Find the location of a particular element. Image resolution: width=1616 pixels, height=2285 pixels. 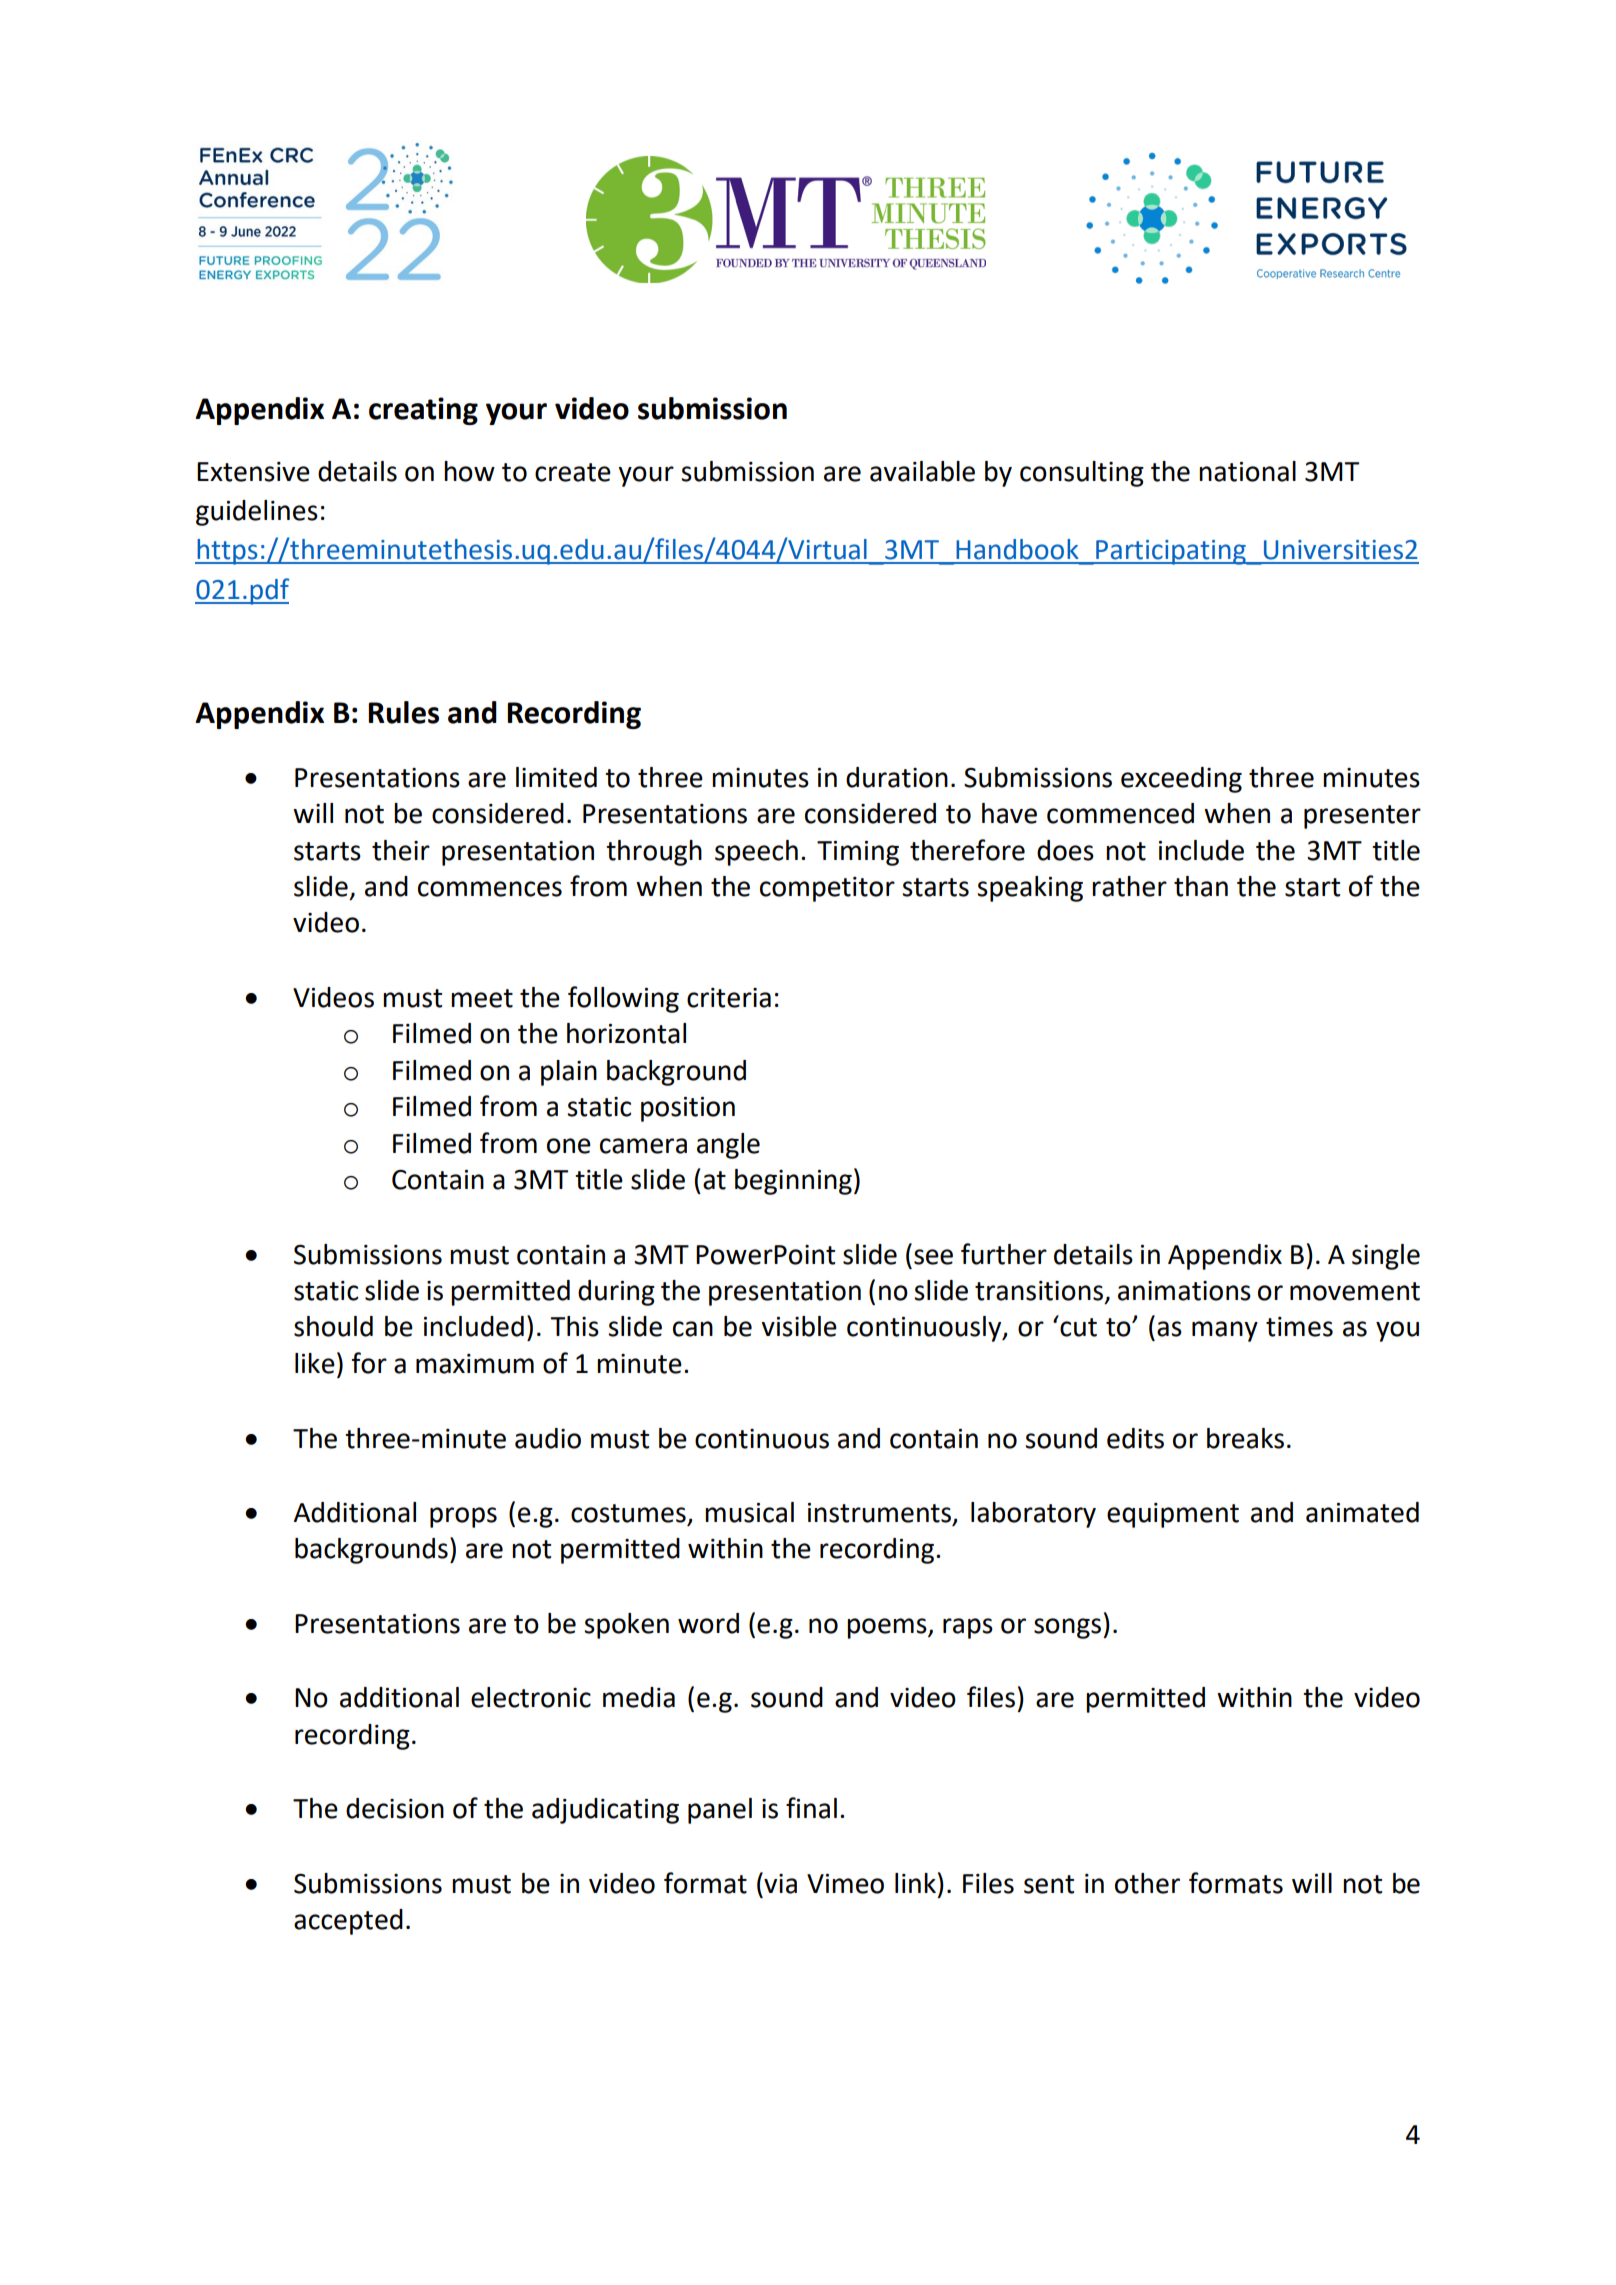

accepted is located at coordinates (348, 1922).
